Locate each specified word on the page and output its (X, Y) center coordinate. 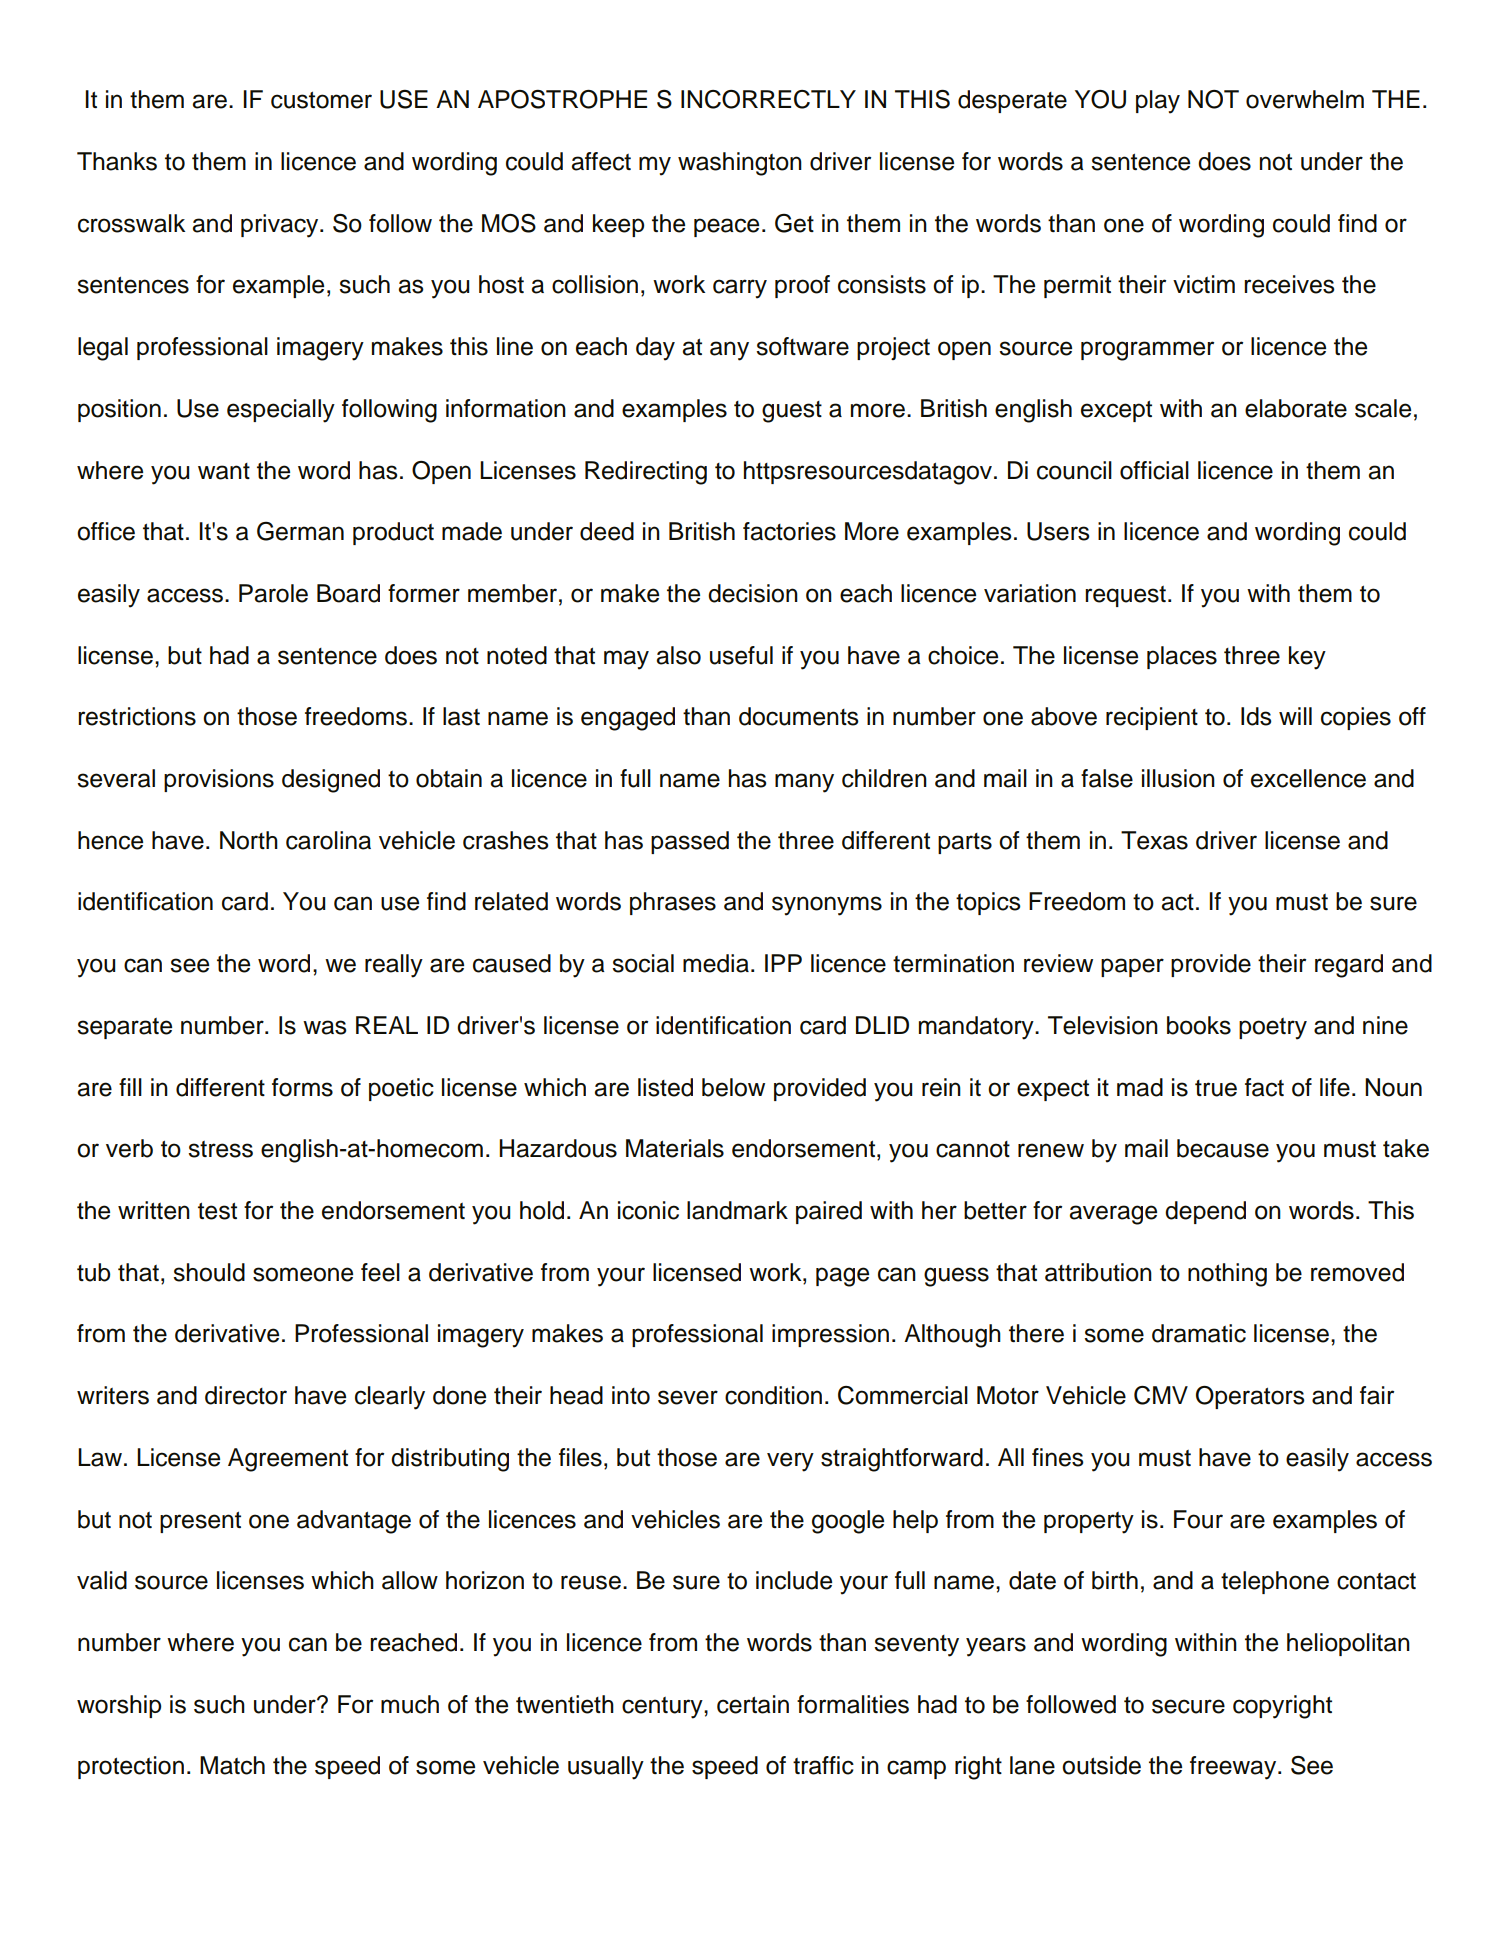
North (249, 840)
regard (1349, 966)
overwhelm (1305, 99)
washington (740, 164)
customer (321, 100)
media (716, 963)
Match (232, 1765)
